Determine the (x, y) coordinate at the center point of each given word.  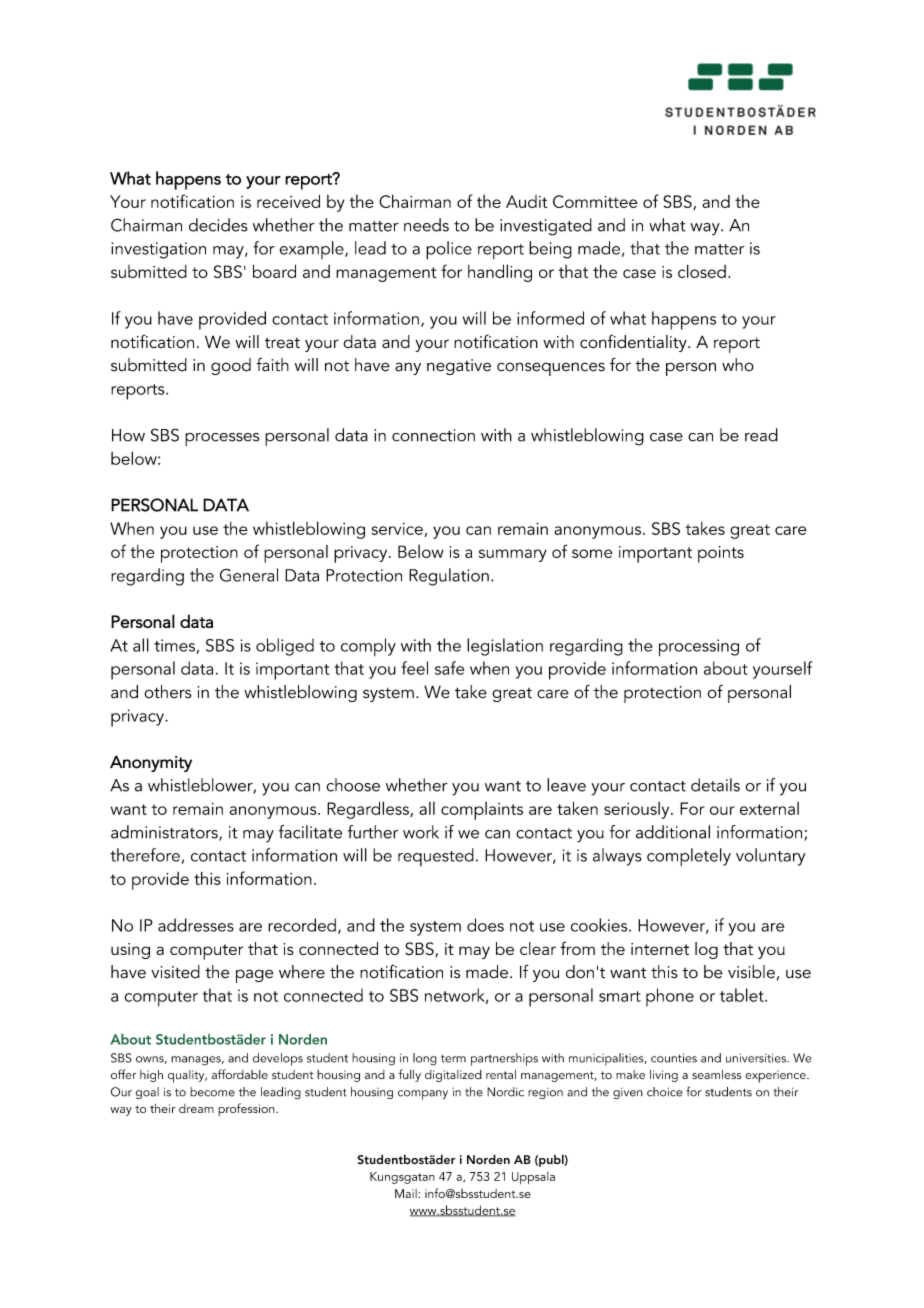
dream (196, 1108)
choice (664, 1092)
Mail (407, 1193)
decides (218, 225)
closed (702, 271)
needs (426, 225)
